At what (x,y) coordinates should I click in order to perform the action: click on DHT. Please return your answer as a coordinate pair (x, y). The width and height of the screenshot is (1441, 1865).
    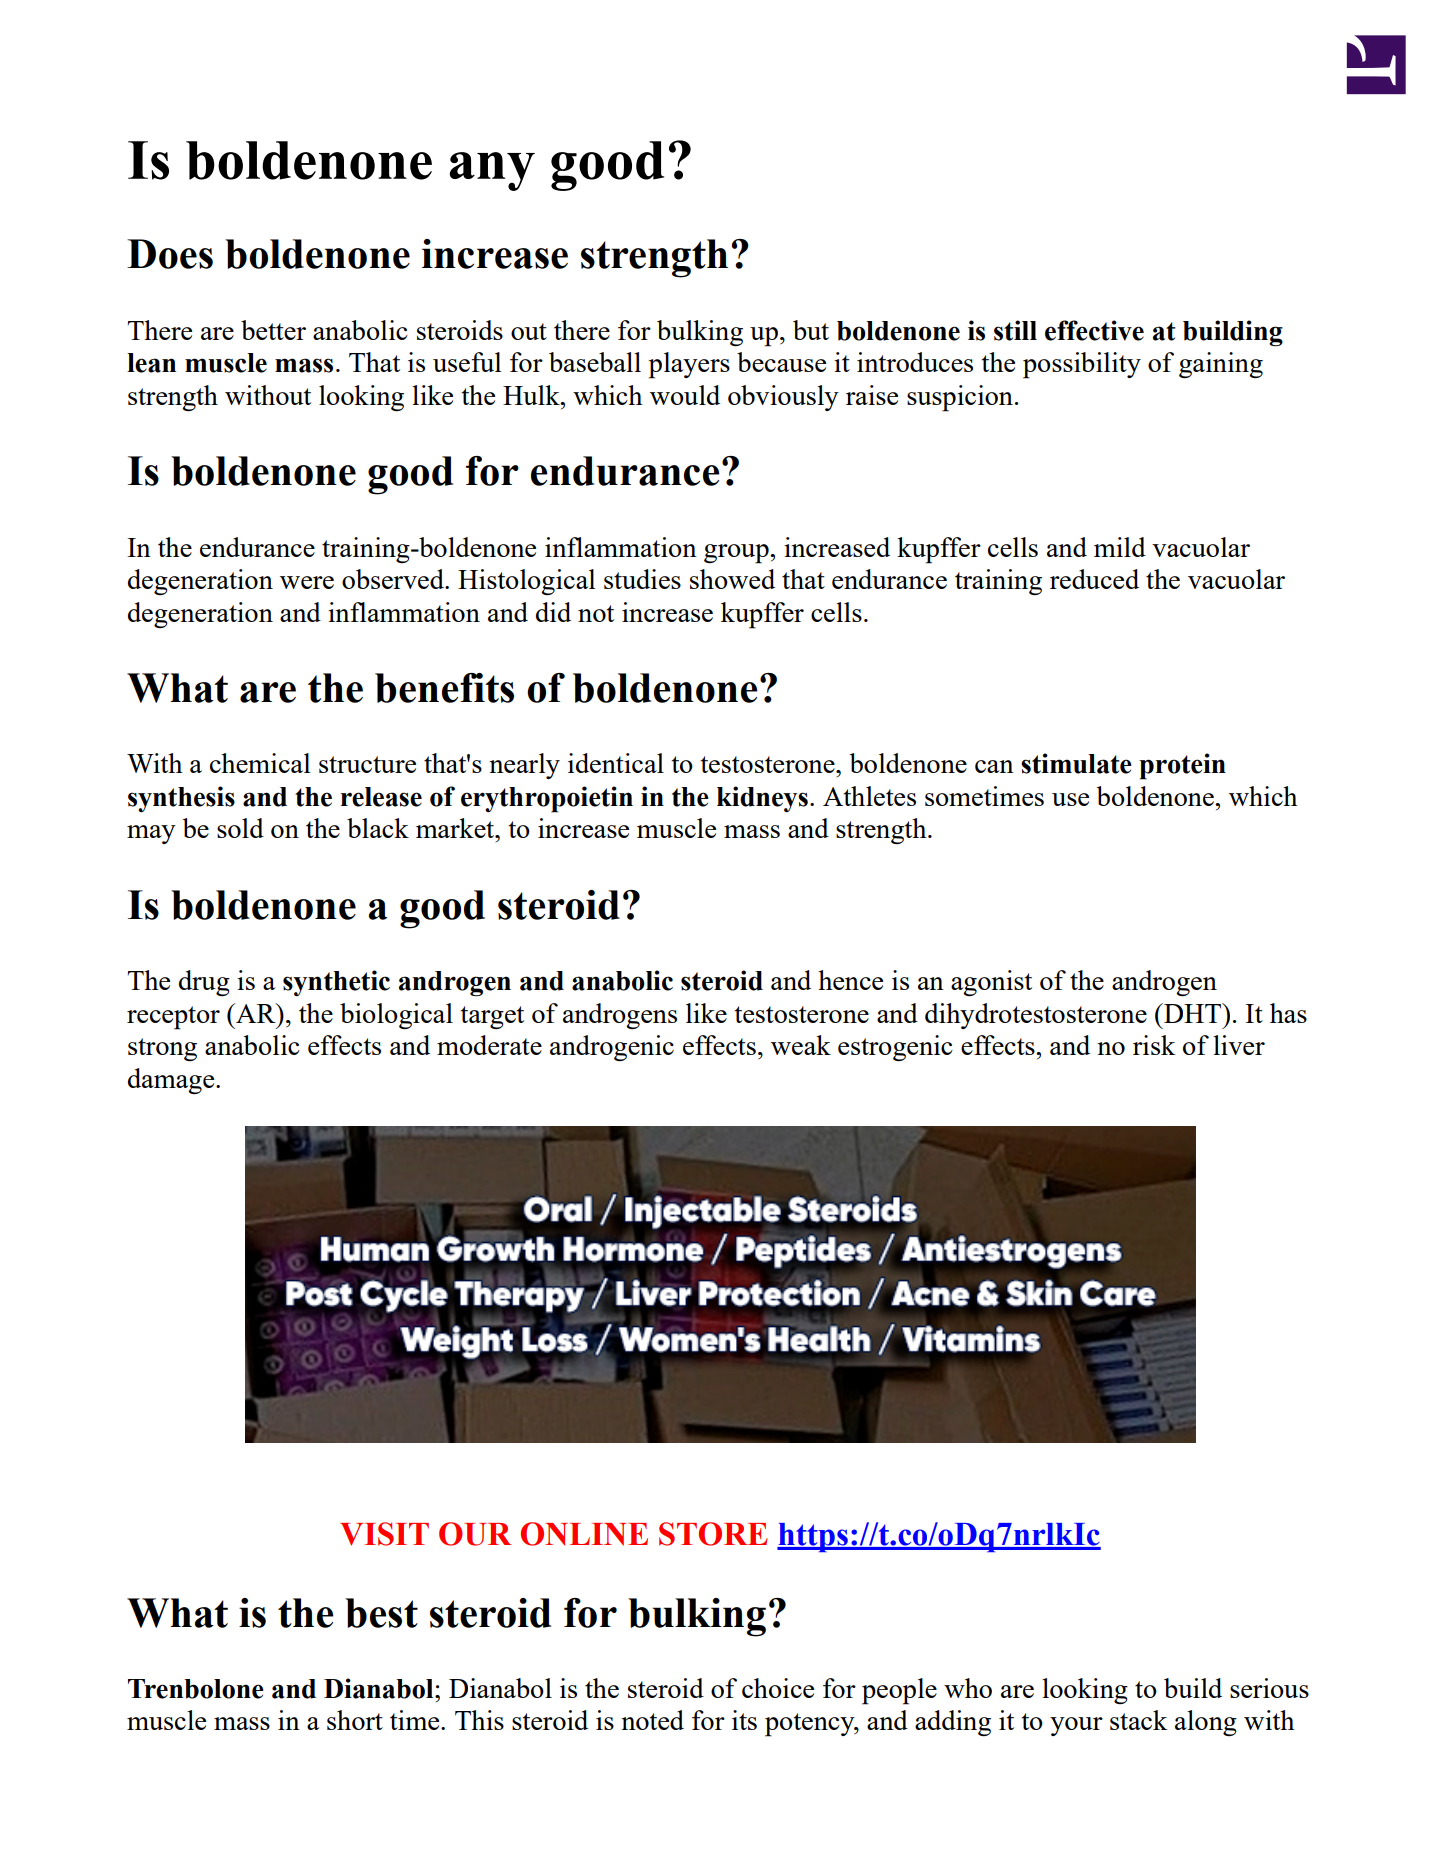
    Looking at the image, I should click on (1193, 1013).
